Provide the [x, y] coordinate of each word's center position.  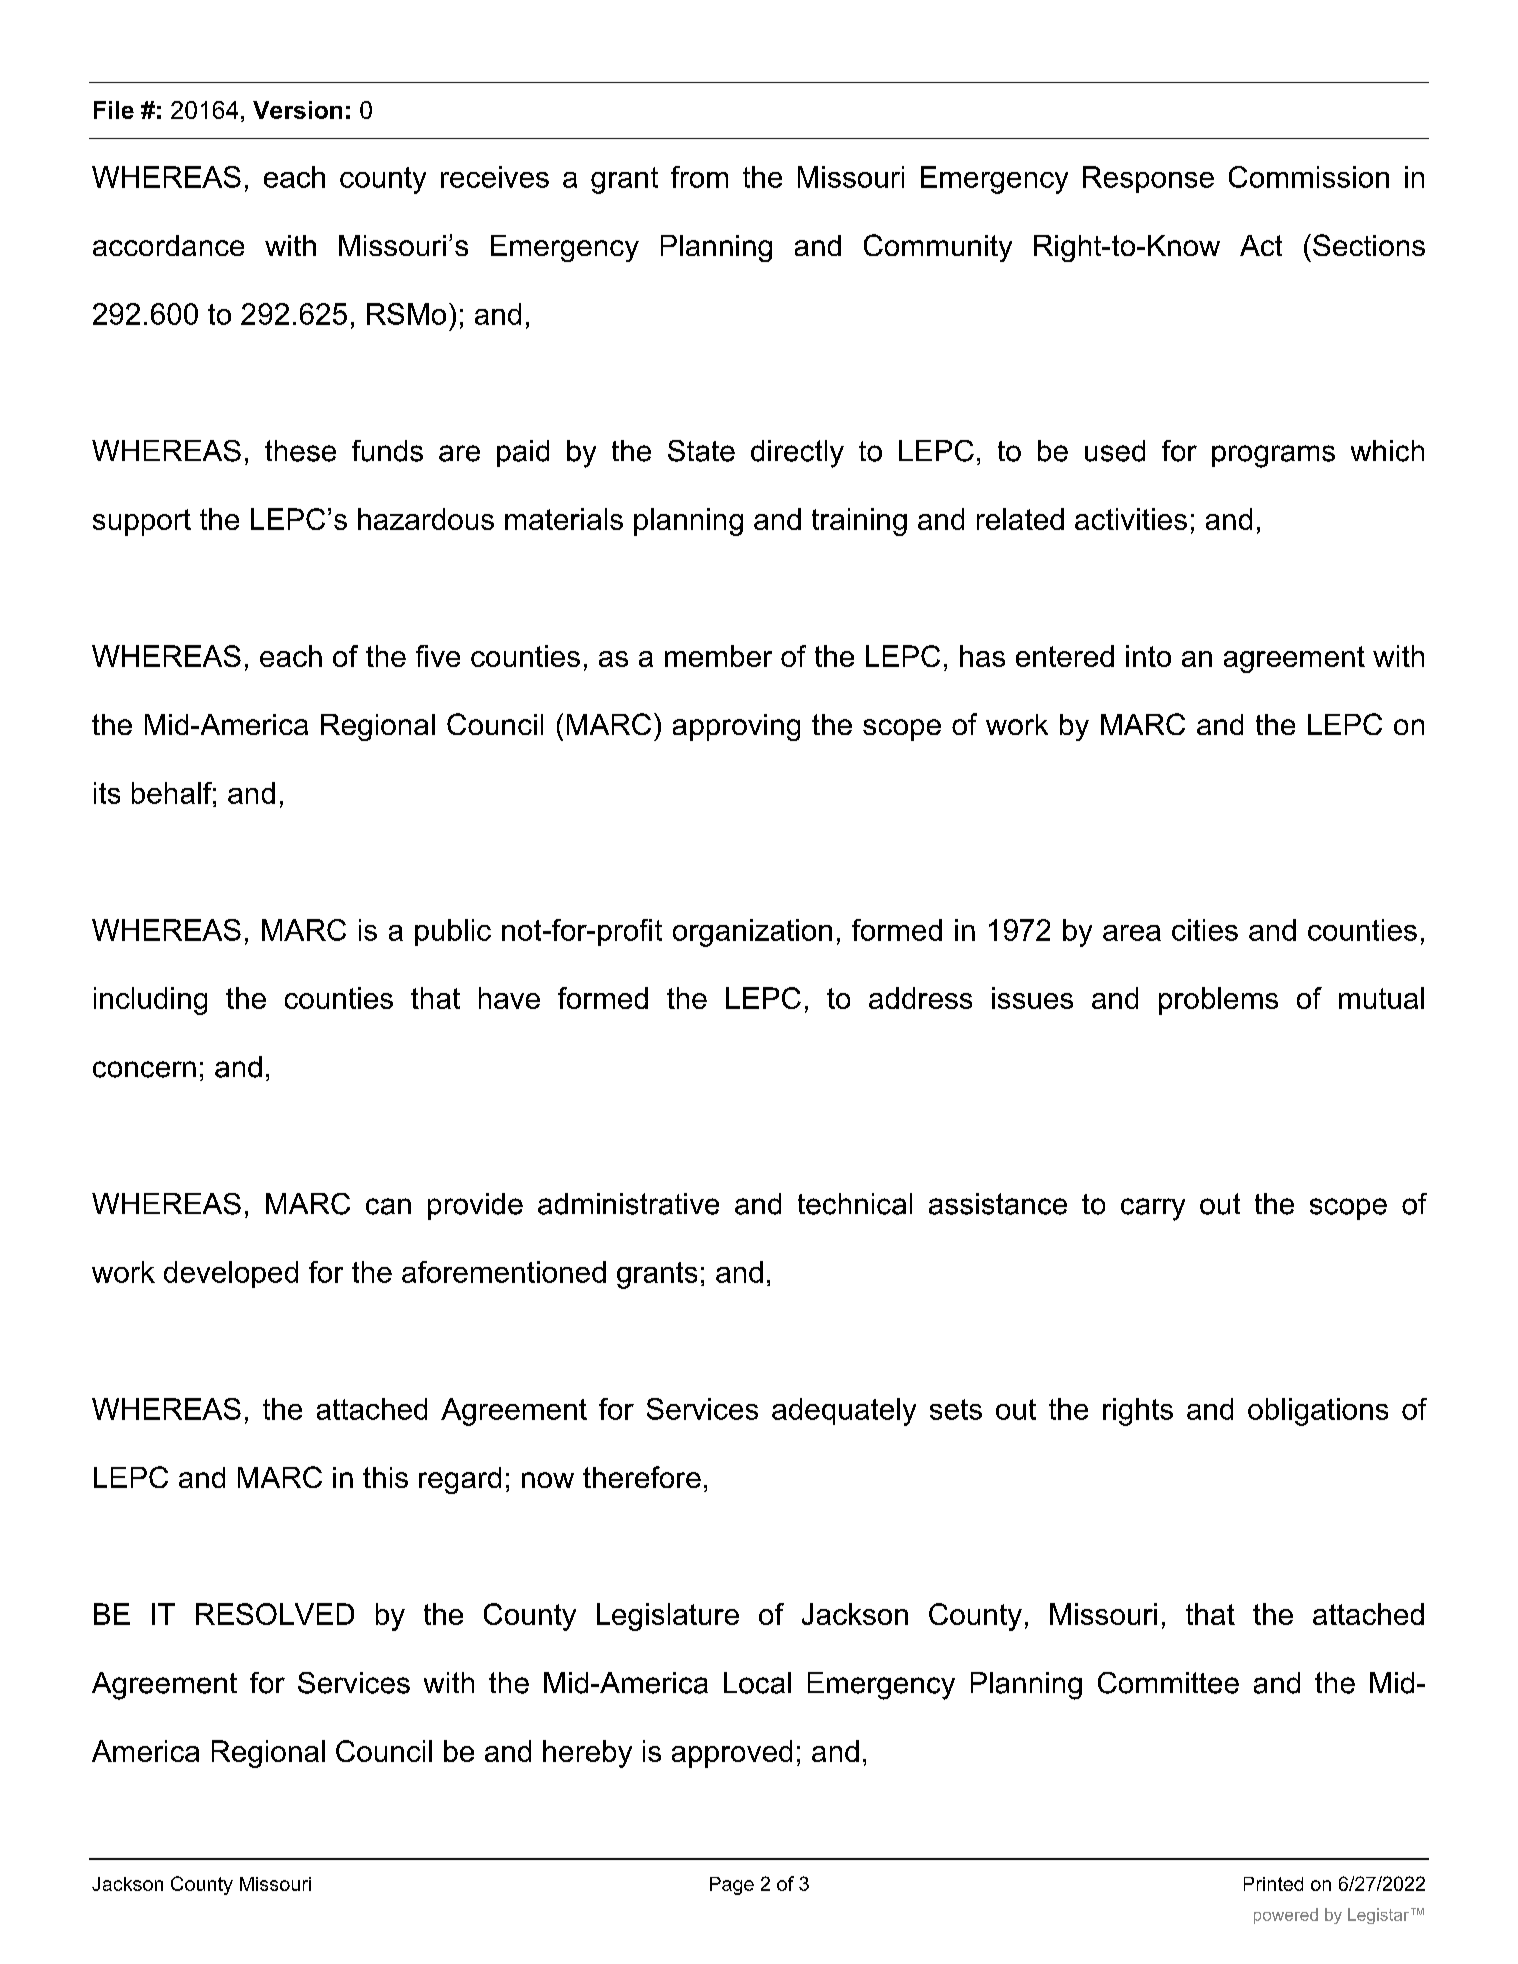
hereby [587, 1754]
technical [855, 1204]
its [107, 793]
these [300, 451]
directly [797, 454]
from [699, 177]
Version [297, 110]
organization [752, 933]
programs [1273, 456]
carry [1153, 1209]
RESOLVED [275, 1614]
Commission [1309, 177]
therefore [642, 1477]
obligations [1318, 1412]
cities [1205, 930]
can [388, 1206]
